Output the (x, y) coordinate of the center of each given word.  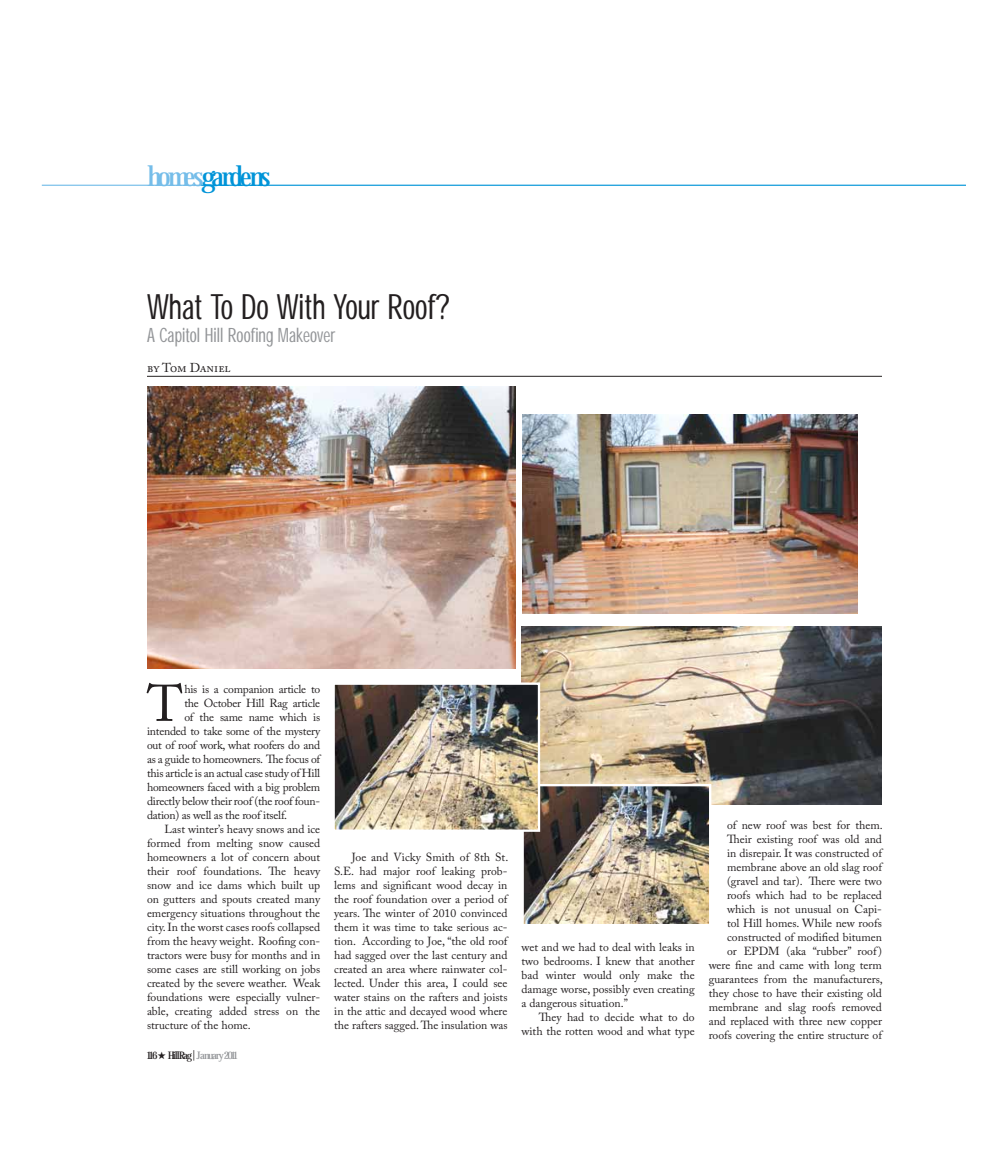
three (810, 1021)
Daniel (210, 367)
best (822, 825)
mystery (302, 733)
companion (248, 690)
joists (495, 998)
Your (356, 307)
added (233, 1010)
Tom (174, 367)
